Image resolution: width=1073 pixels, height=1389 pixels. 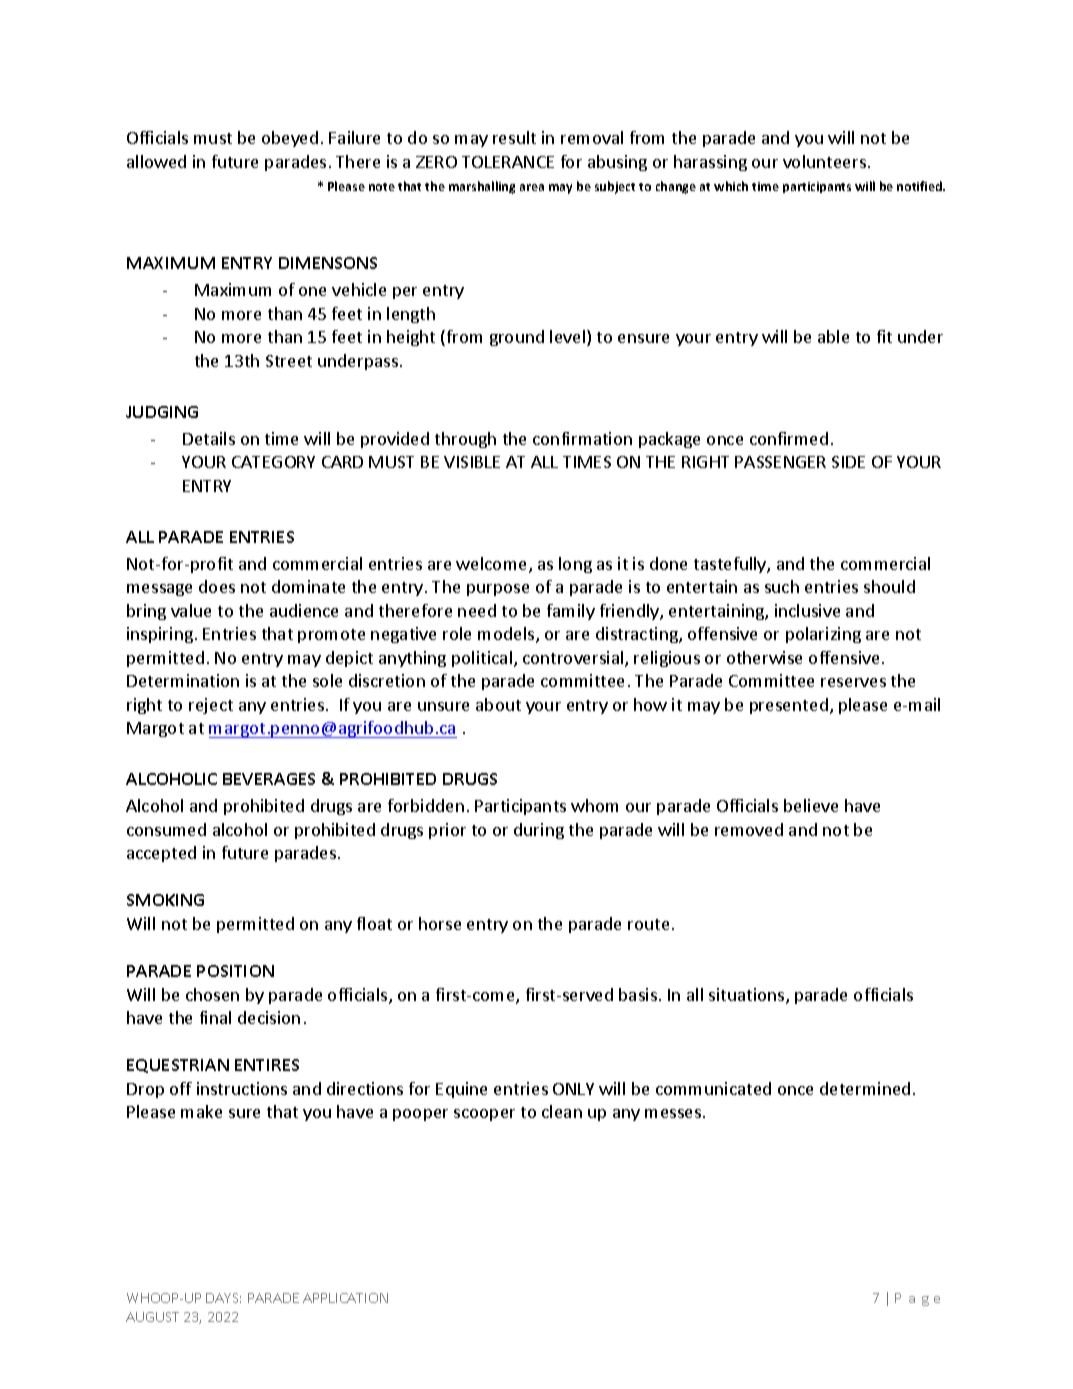 What do you see at coordinates (217, 586) in the document?
I see `does` at bounding box center [217, 586].
